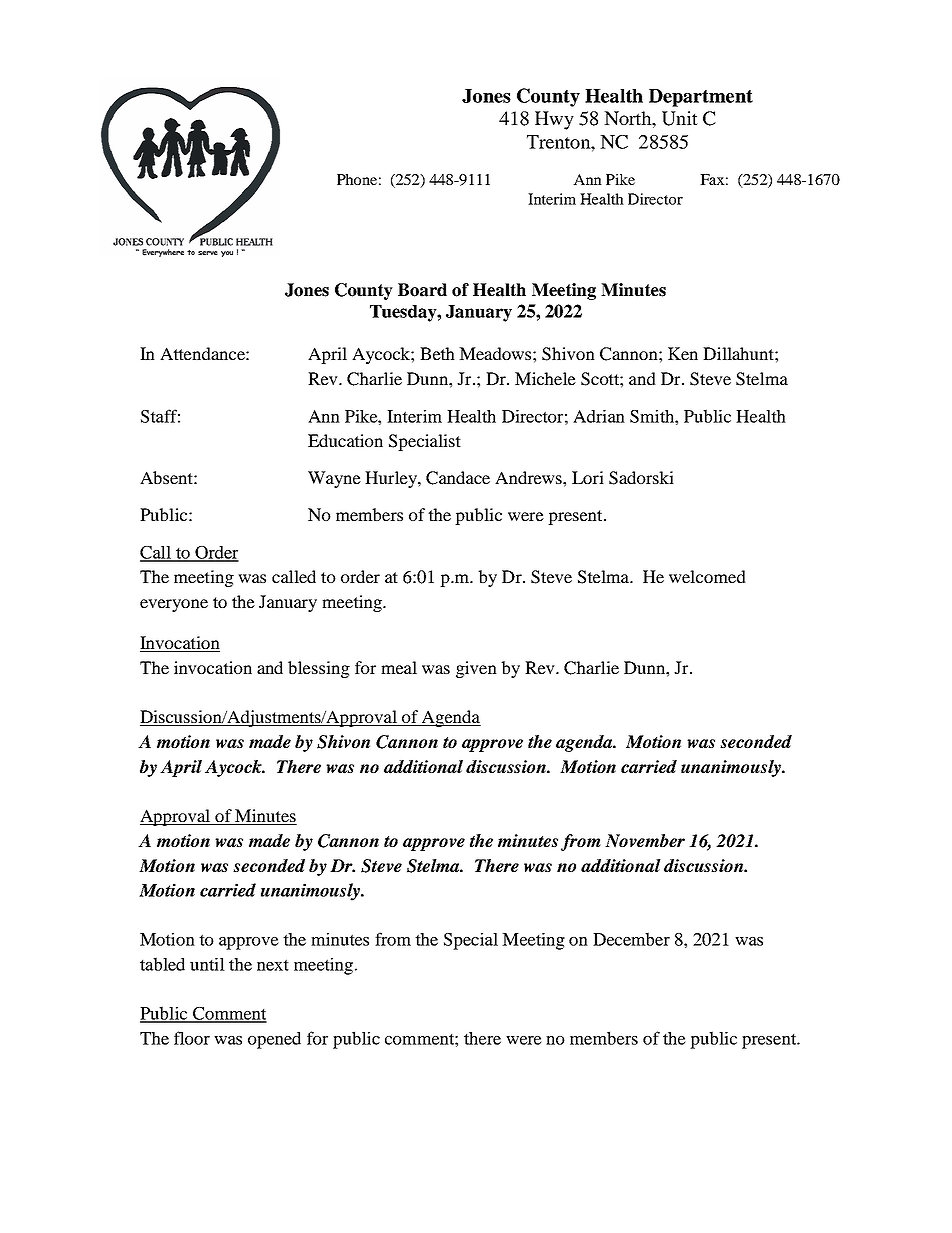 The width and height of the image is (952, 1233). What do you see at coordinates (174, 605) in the image?
I see `everyone` at bounding box center [174, 605].
